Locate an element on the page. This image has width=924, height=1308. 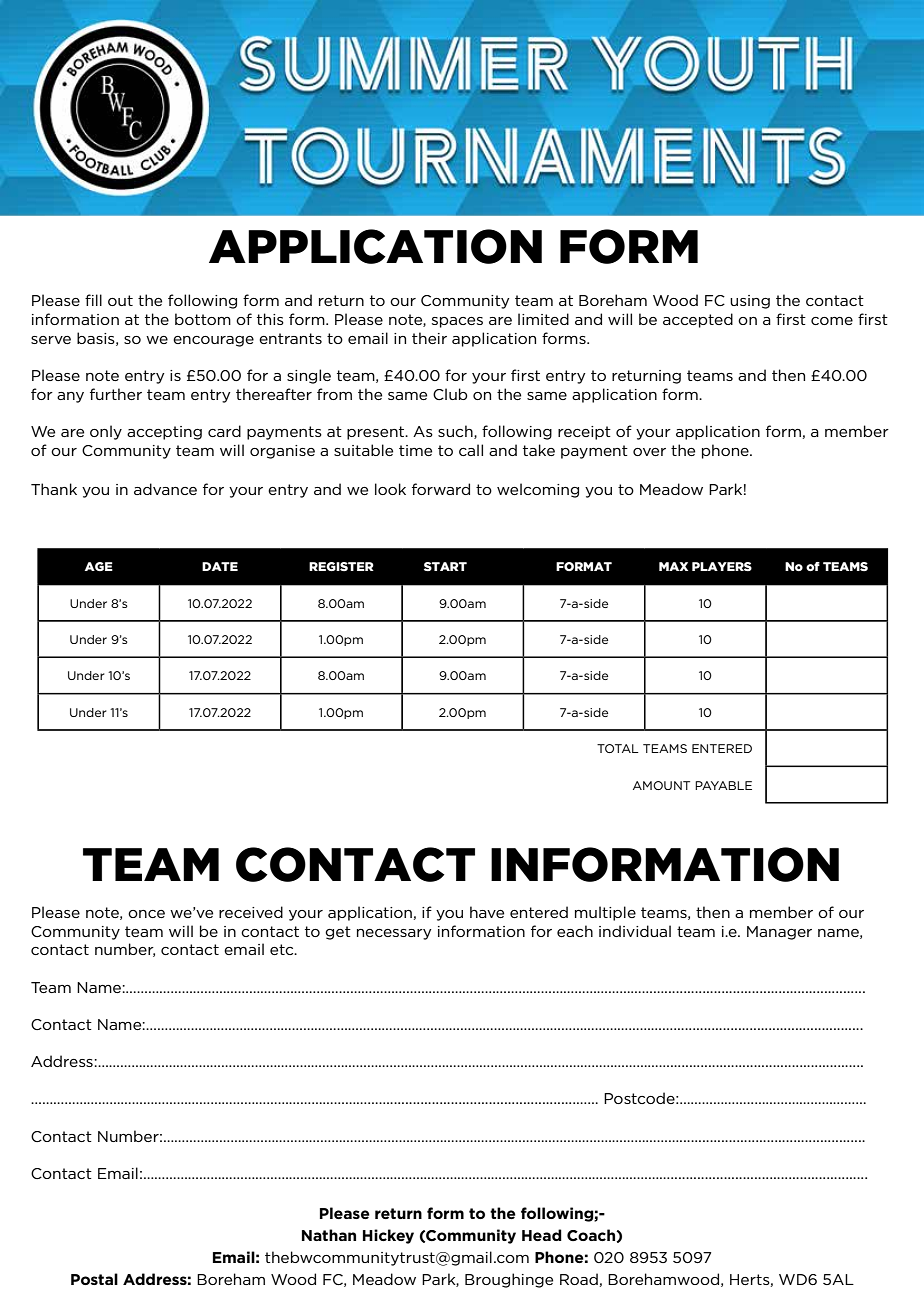
their is located at coordinates (429, 338).
